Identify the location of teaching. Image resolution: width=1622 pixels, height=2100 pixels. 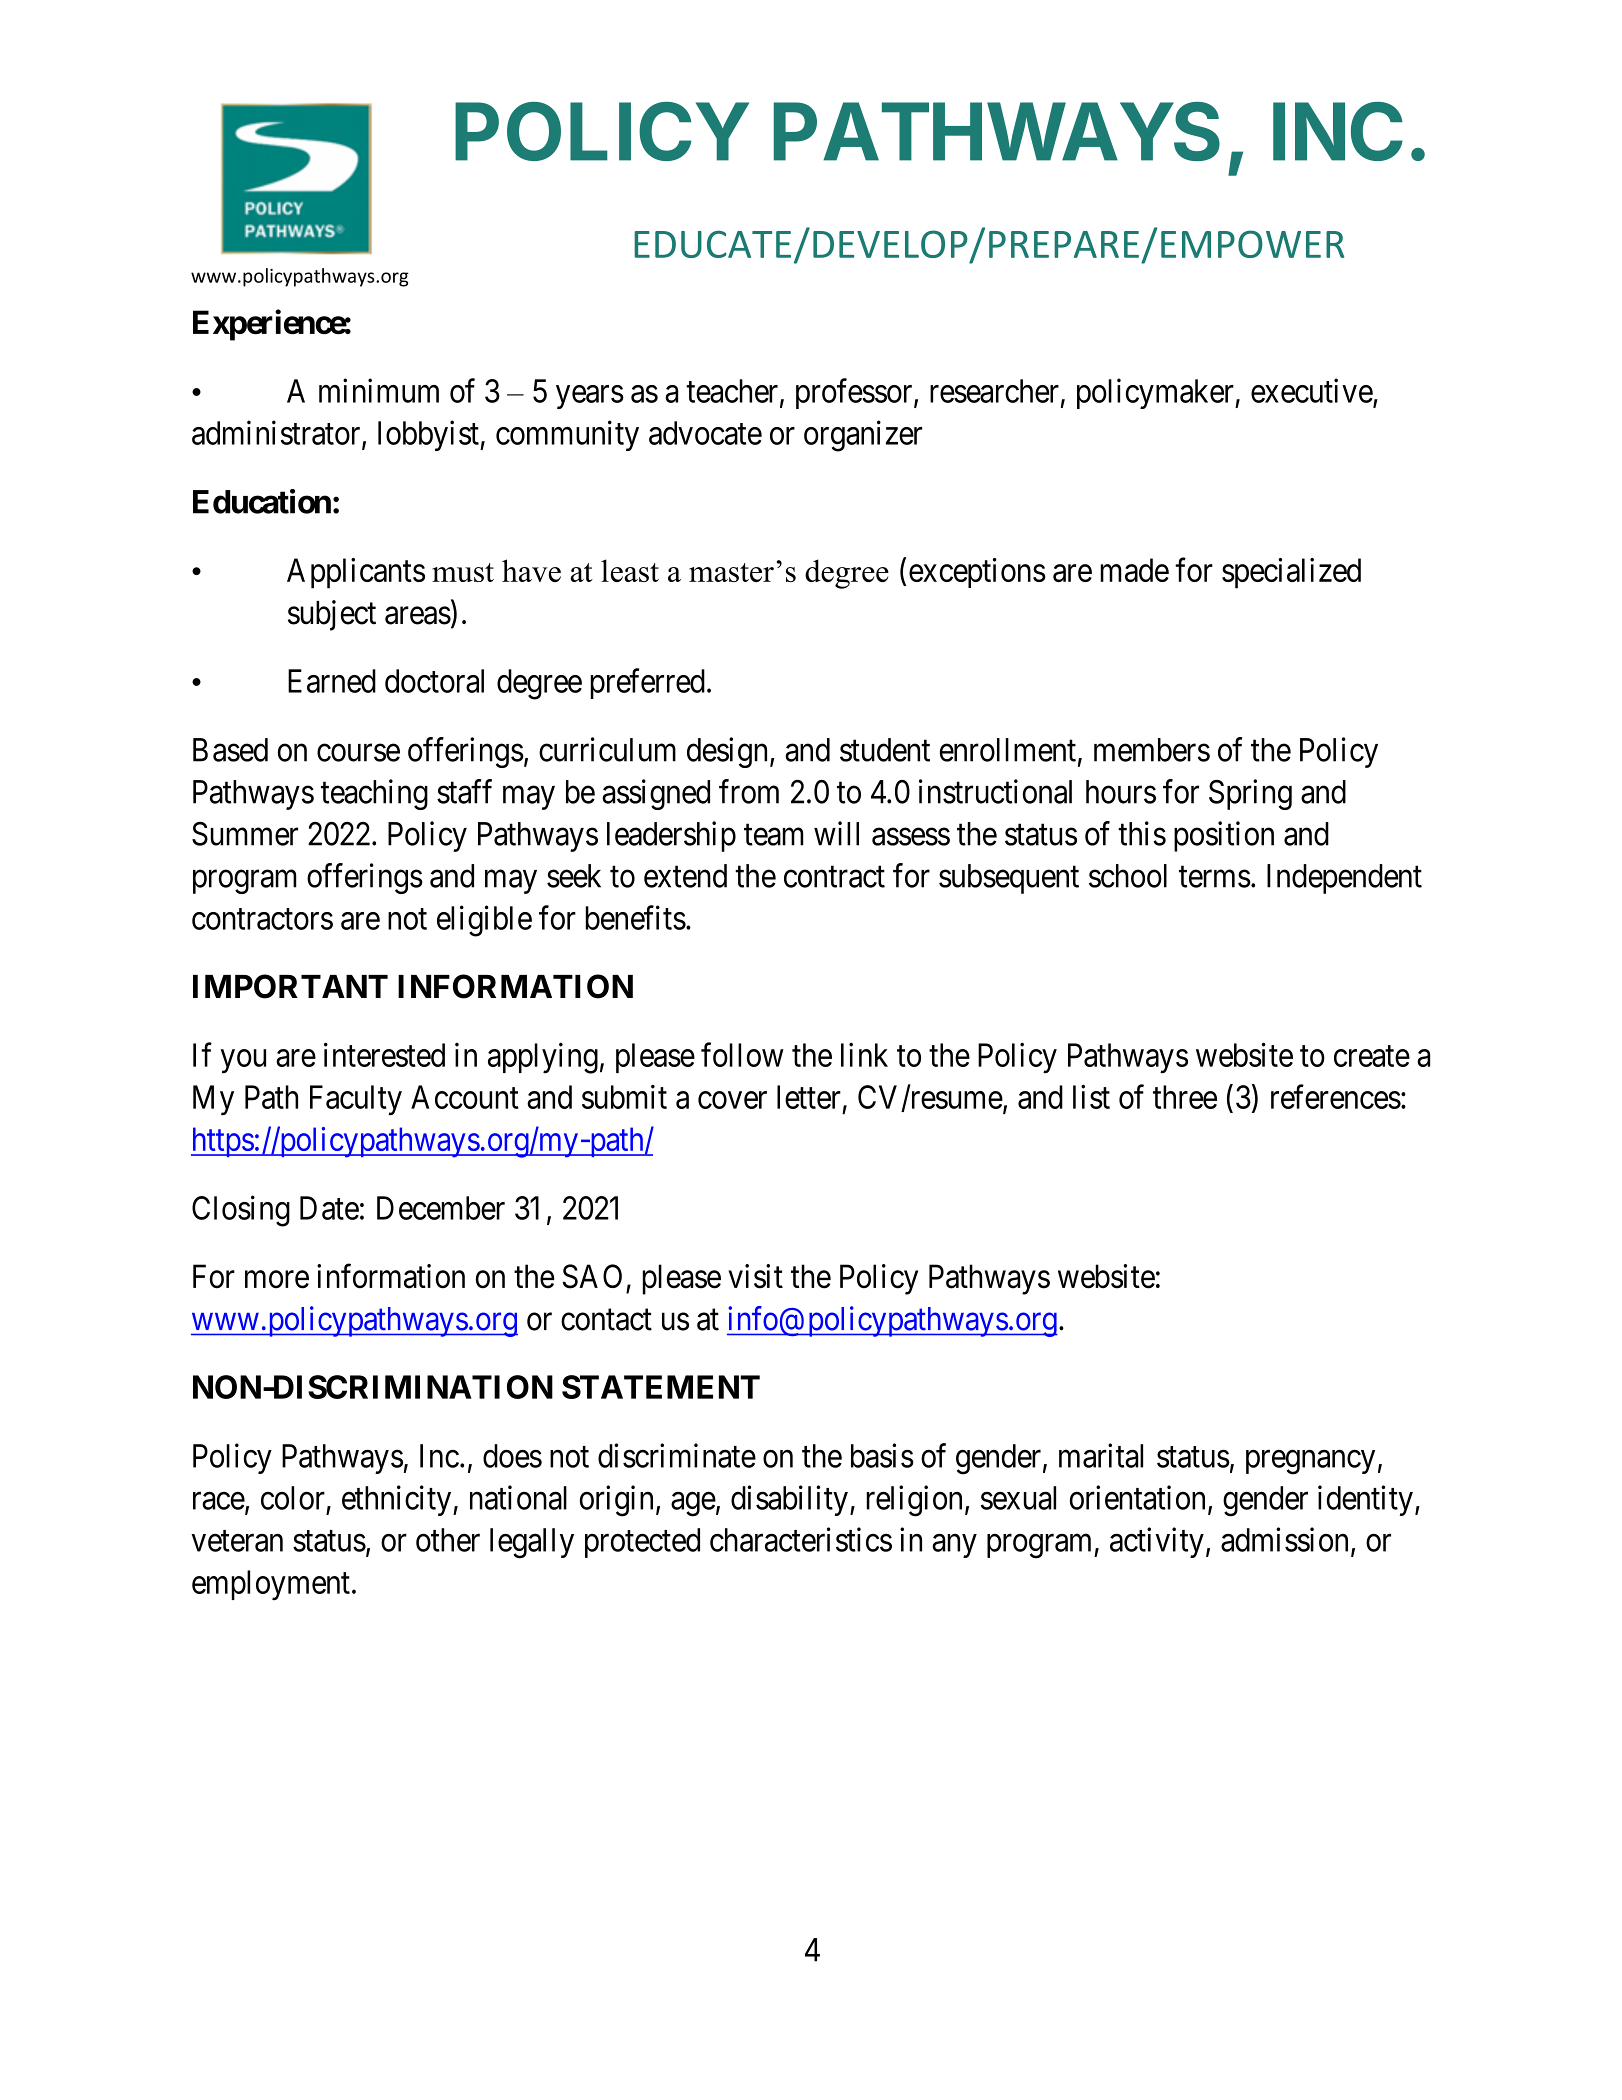
(374, 794).
